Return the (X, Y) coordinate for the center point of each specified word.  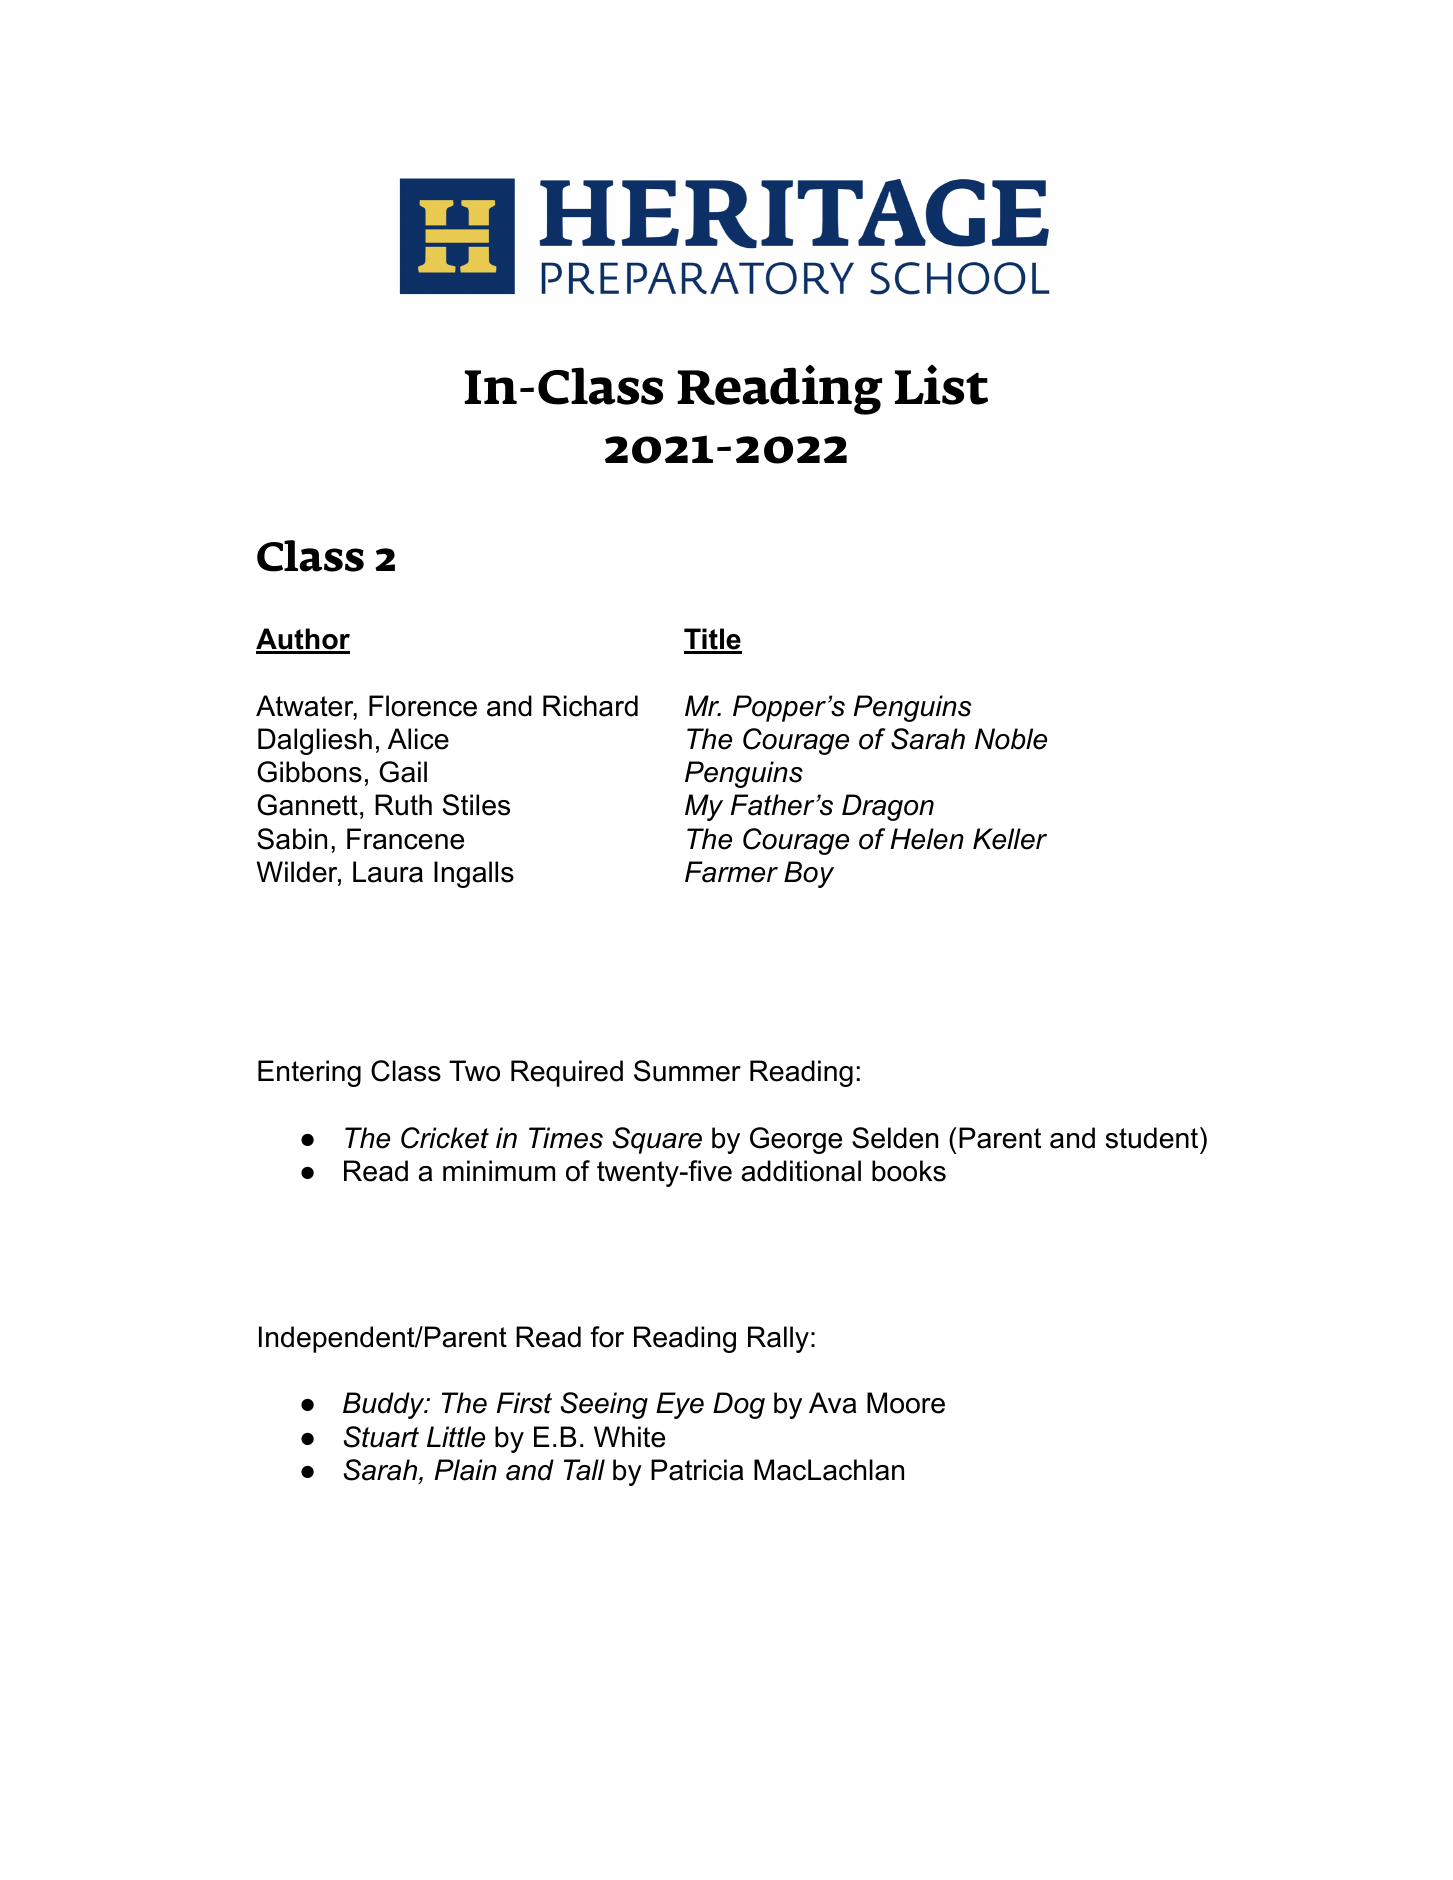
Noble (1011, 739)
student (1153, 1138)
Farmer (731, 872)
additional (801, 1171)
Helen (927, 839)
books (909, 1171)
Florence (423, 706)
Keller (1010, 839)
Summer (687, 1071)
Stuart (381, 1437)
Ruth (403, 805)
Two (474, 1071)
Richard (590, 706)
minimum (499, 1171)
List (941, 385)
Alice (418, 739)
